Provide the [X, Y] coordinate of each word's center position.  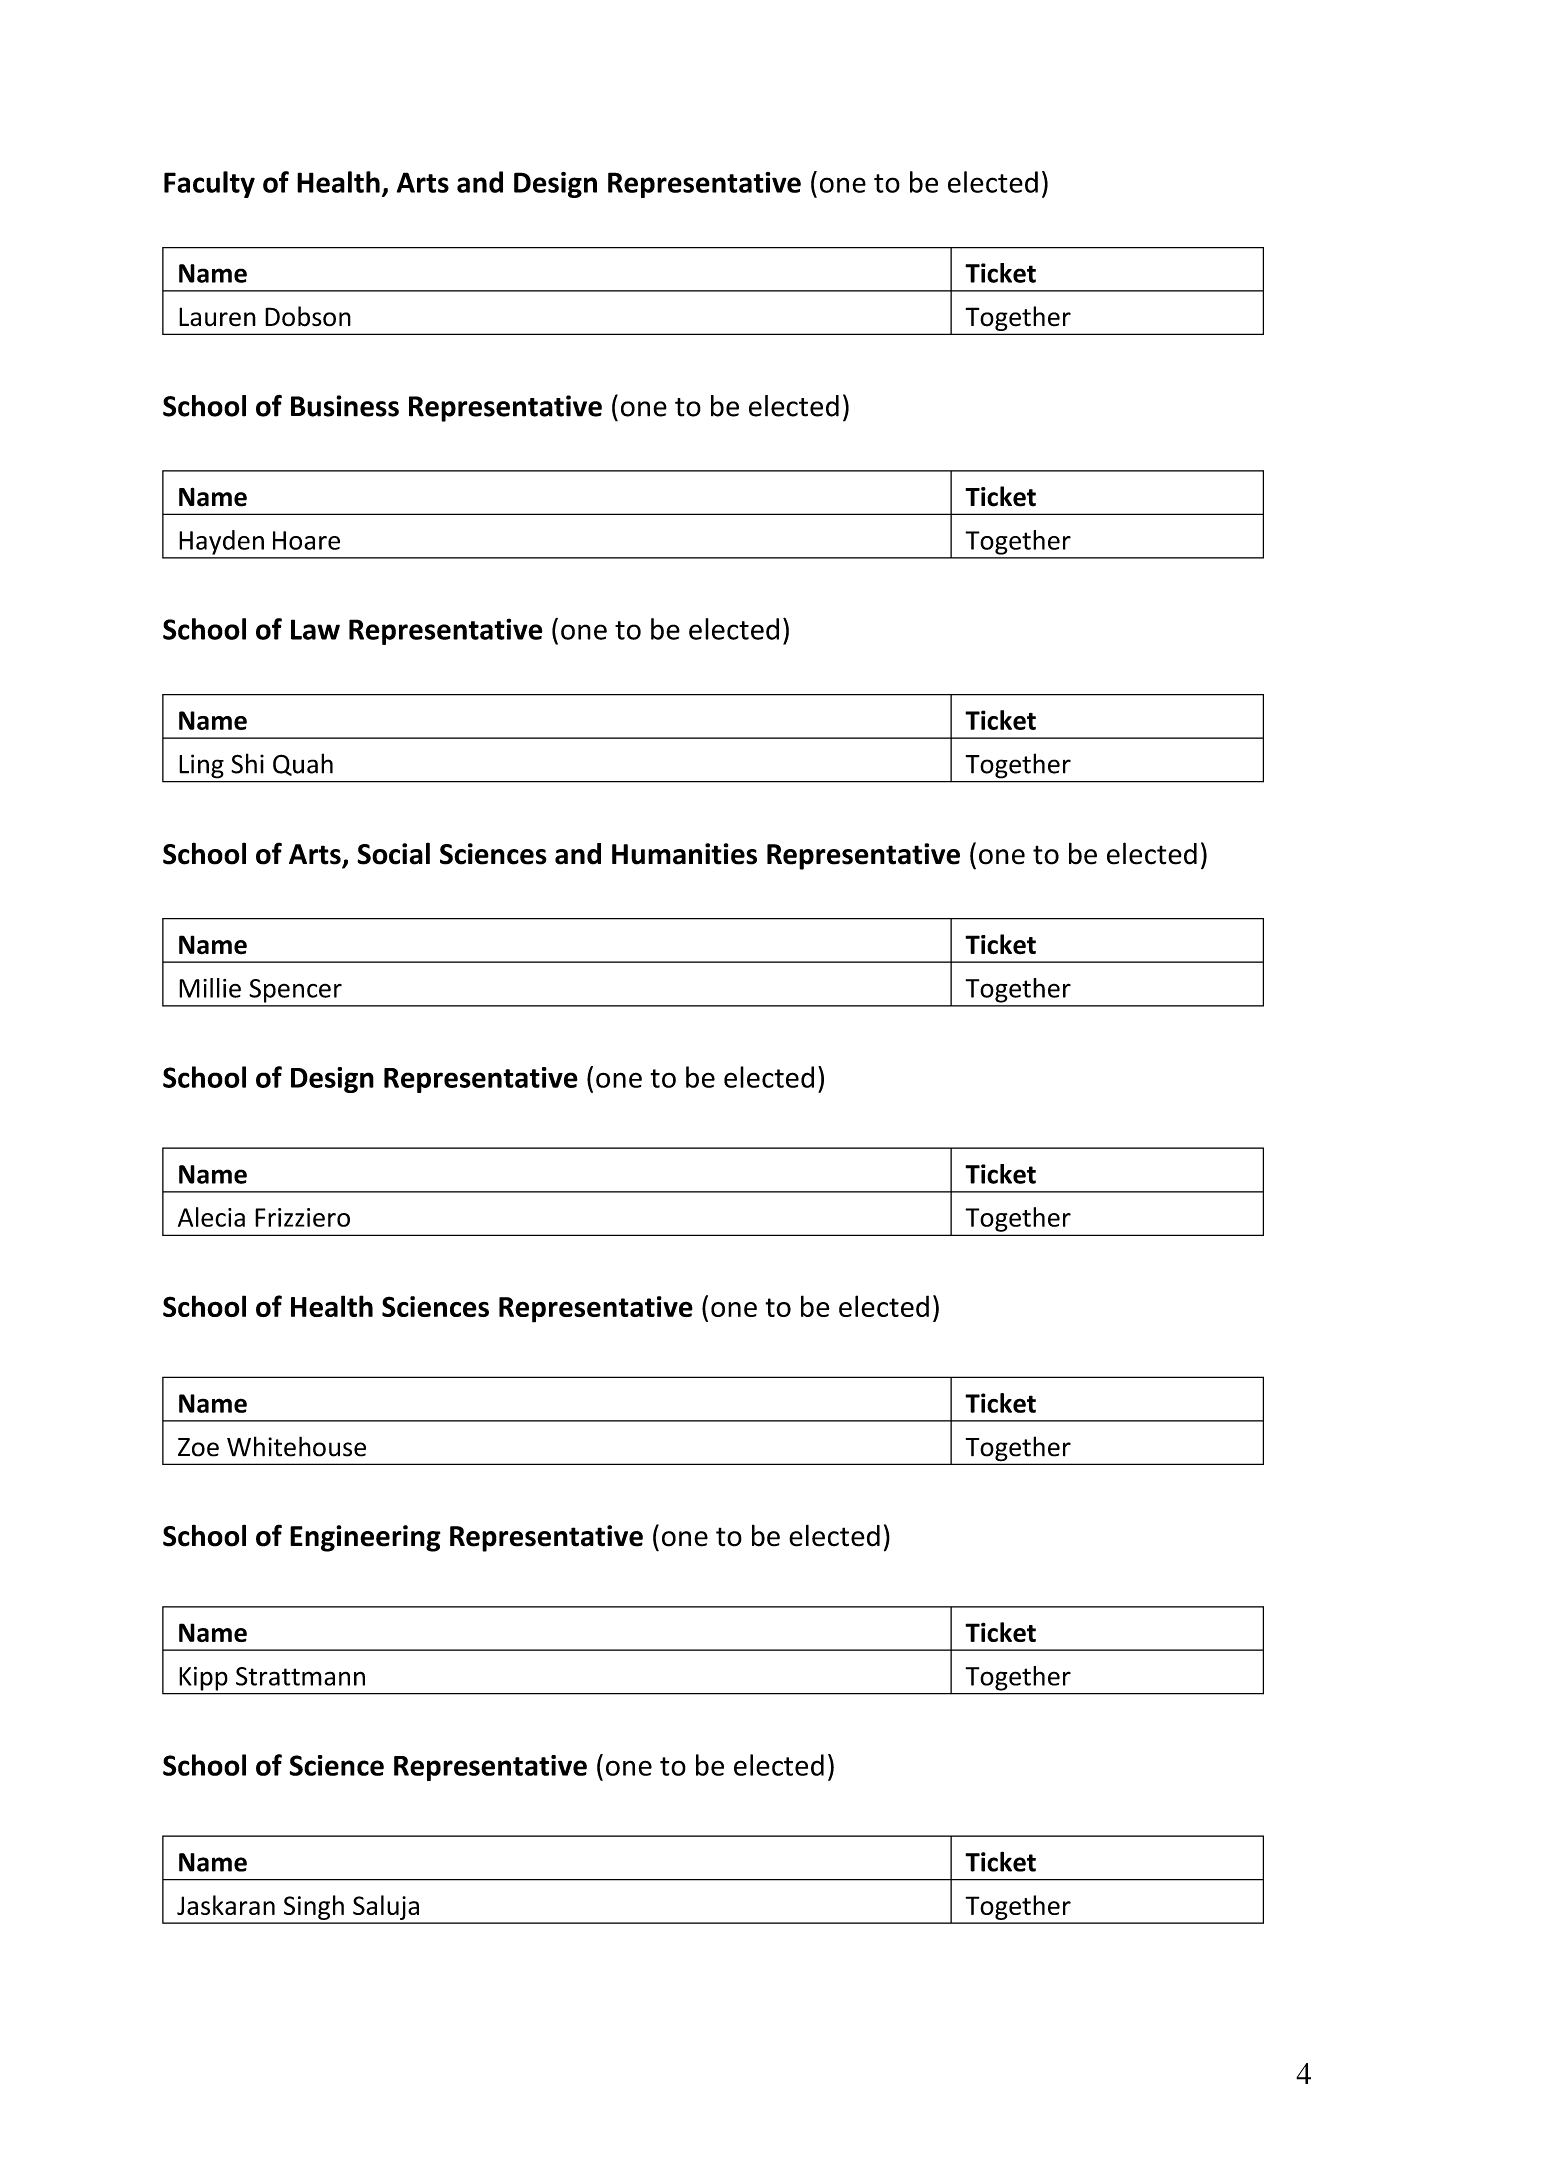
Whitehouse [296, 1446]
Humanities [684, 854]
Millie [210, 988]
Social [393, 853]
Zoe [198, 1447]
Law [315, 629]
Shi [247, 763]
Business [345, 406]
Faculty [209, 184]
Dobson [308, 316]
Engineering [365, 1538]
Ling [202, 766]
